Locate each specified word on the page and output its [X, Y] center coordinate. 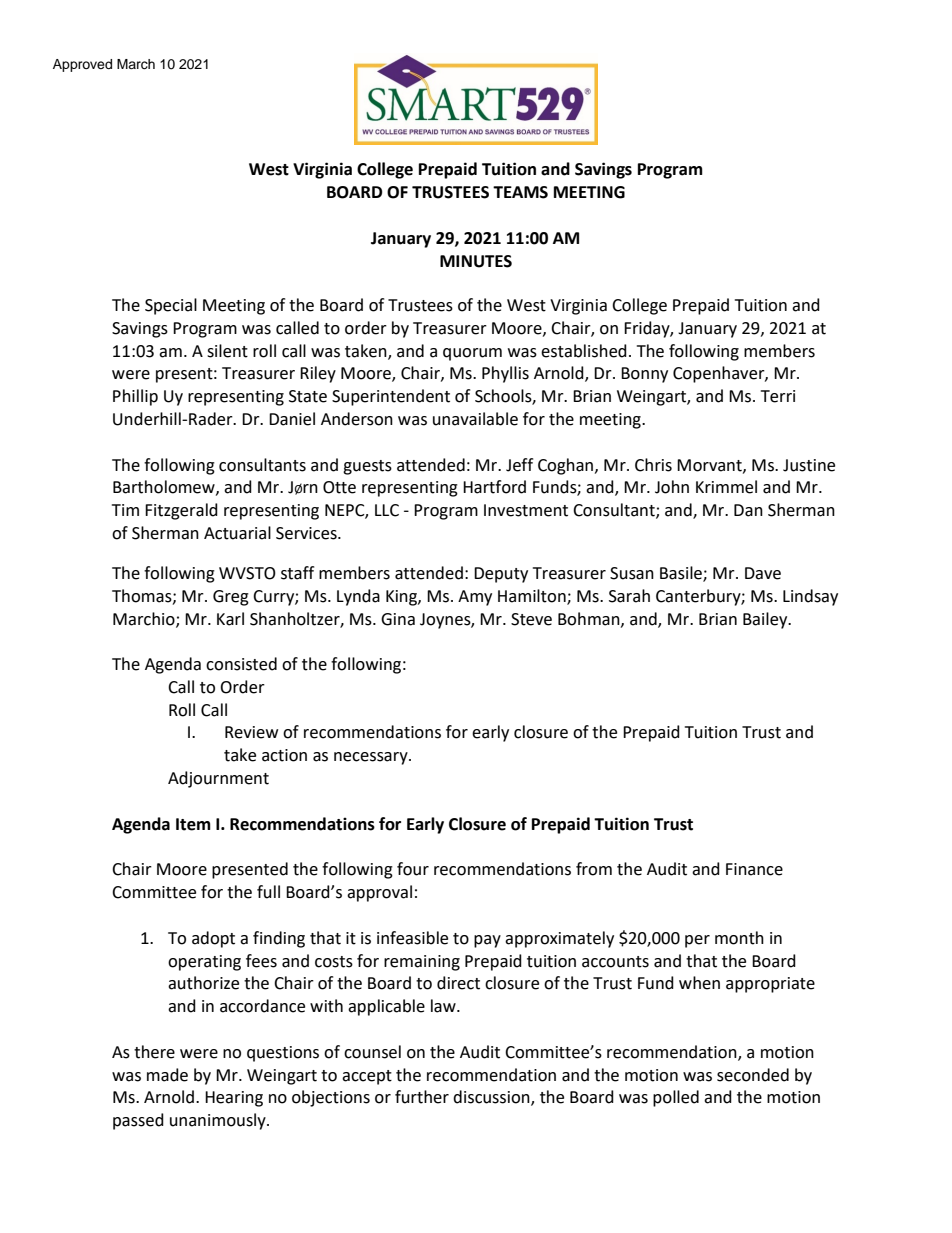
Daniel [292, 419]
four [413, 869]
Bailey [766, 620]
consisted [241, 664]
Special [171, 306]
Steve [531, 619]
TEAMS [520, 192]
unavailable [475, 419]
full [268, 892]
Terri [778, 396]
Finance [754, 869]
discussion [492, 1098]
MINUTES [476, 261]
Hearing [234, 1099]
